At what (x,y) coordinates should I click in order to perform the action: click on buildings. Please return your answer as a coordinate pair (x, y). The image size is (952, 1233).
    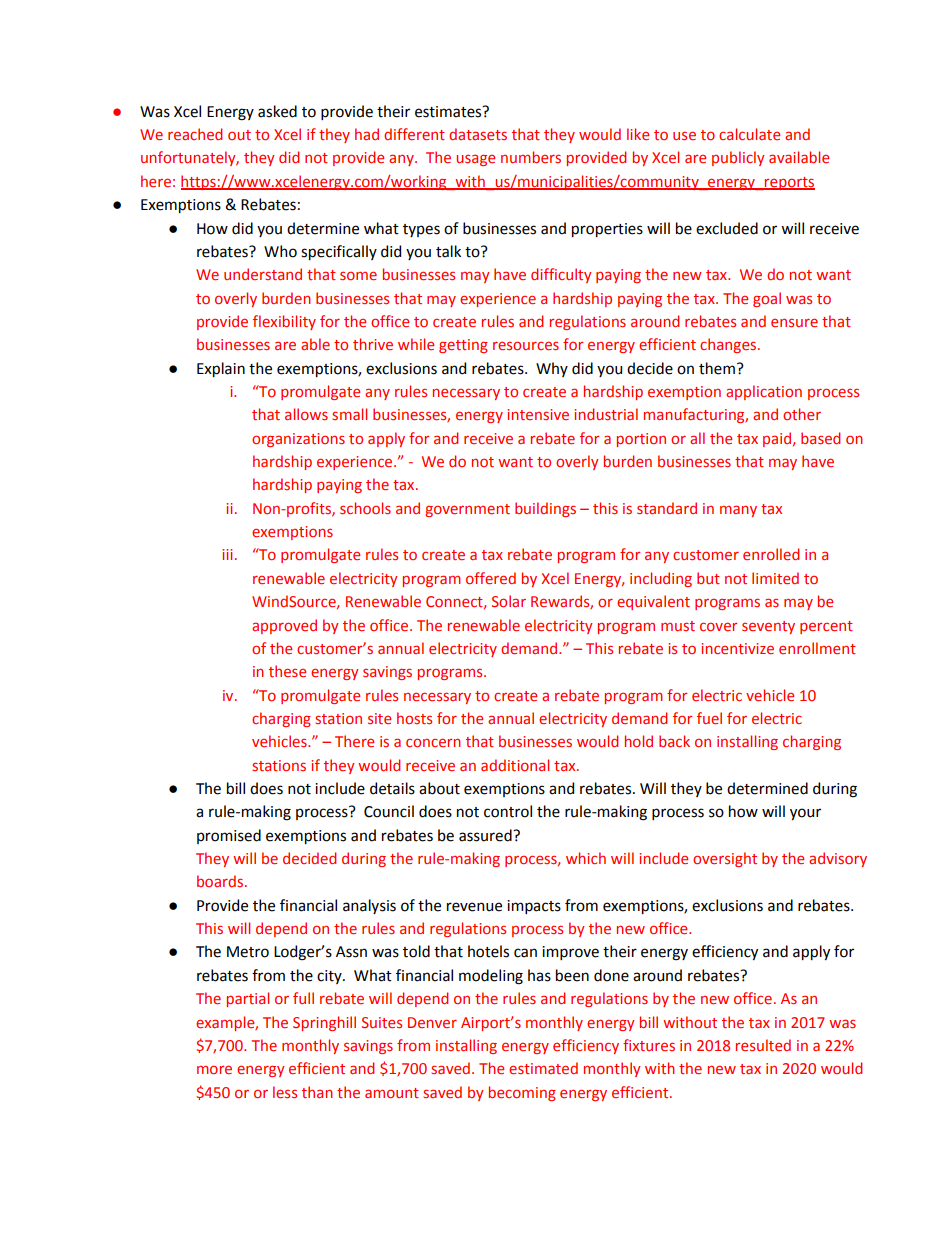
    Looking at the image, I should click on (545, 509).
